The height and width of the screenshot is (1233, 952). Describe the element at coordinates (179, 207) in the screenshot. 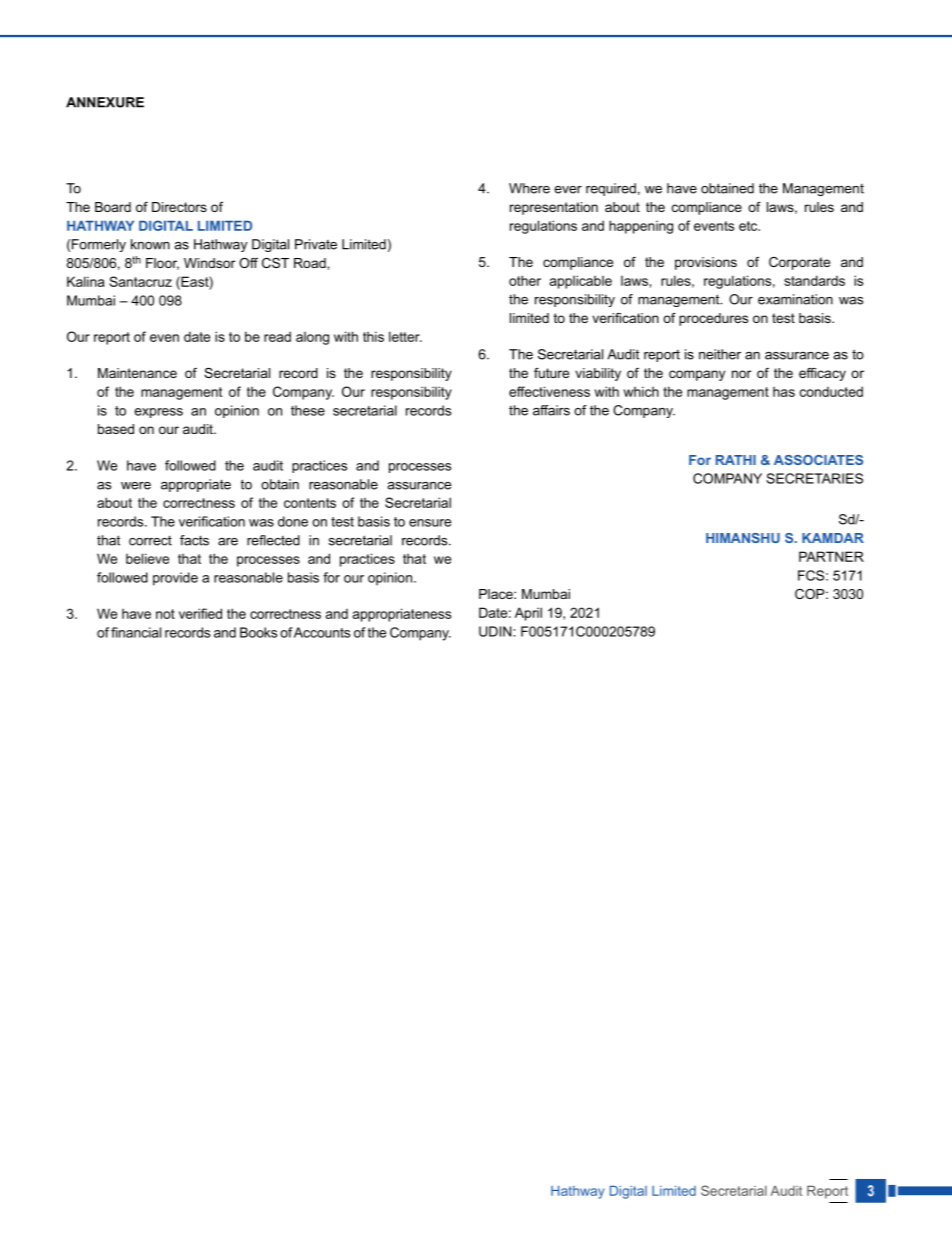

I see `Directors` at that location.
